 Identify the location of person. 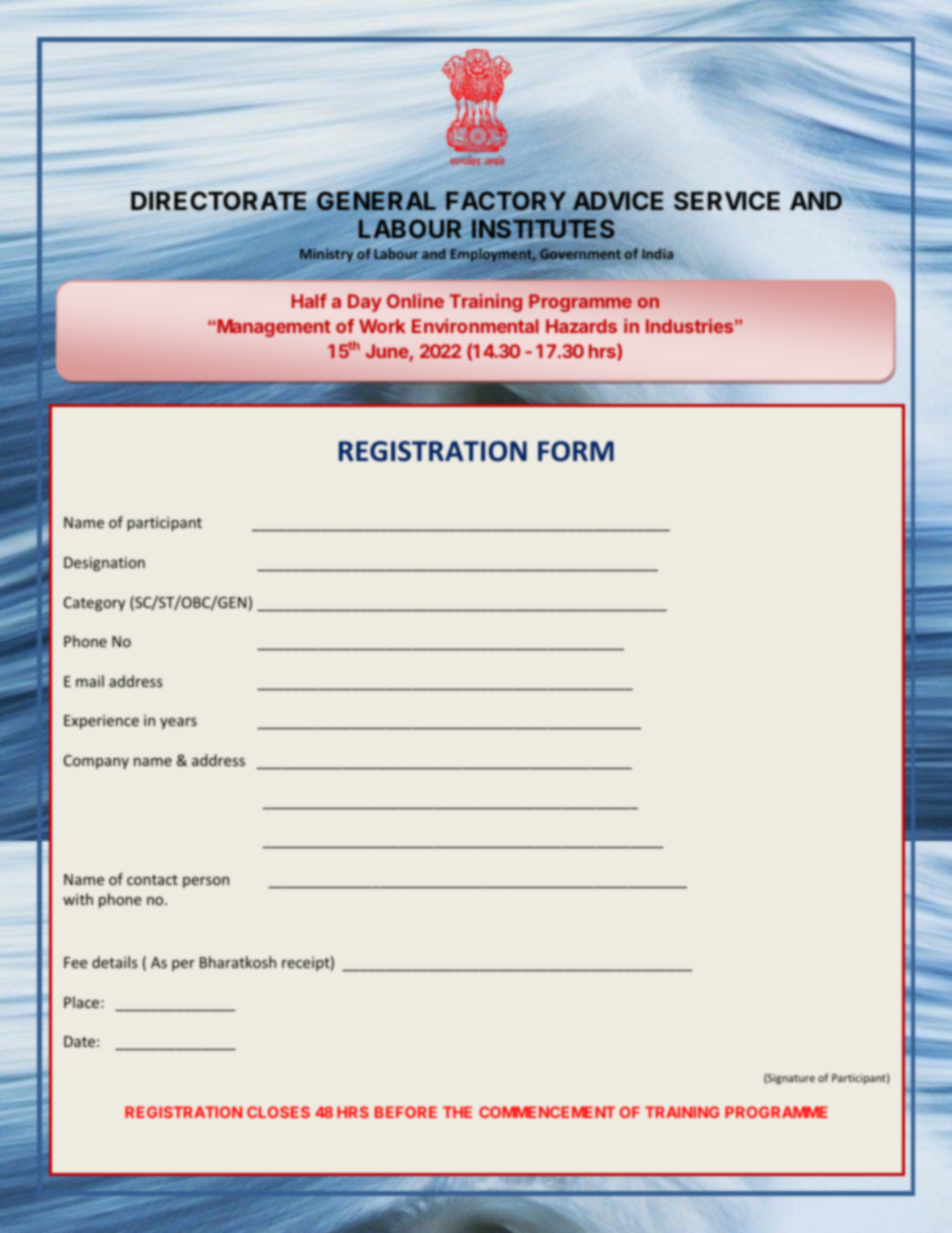
(206, 882).
